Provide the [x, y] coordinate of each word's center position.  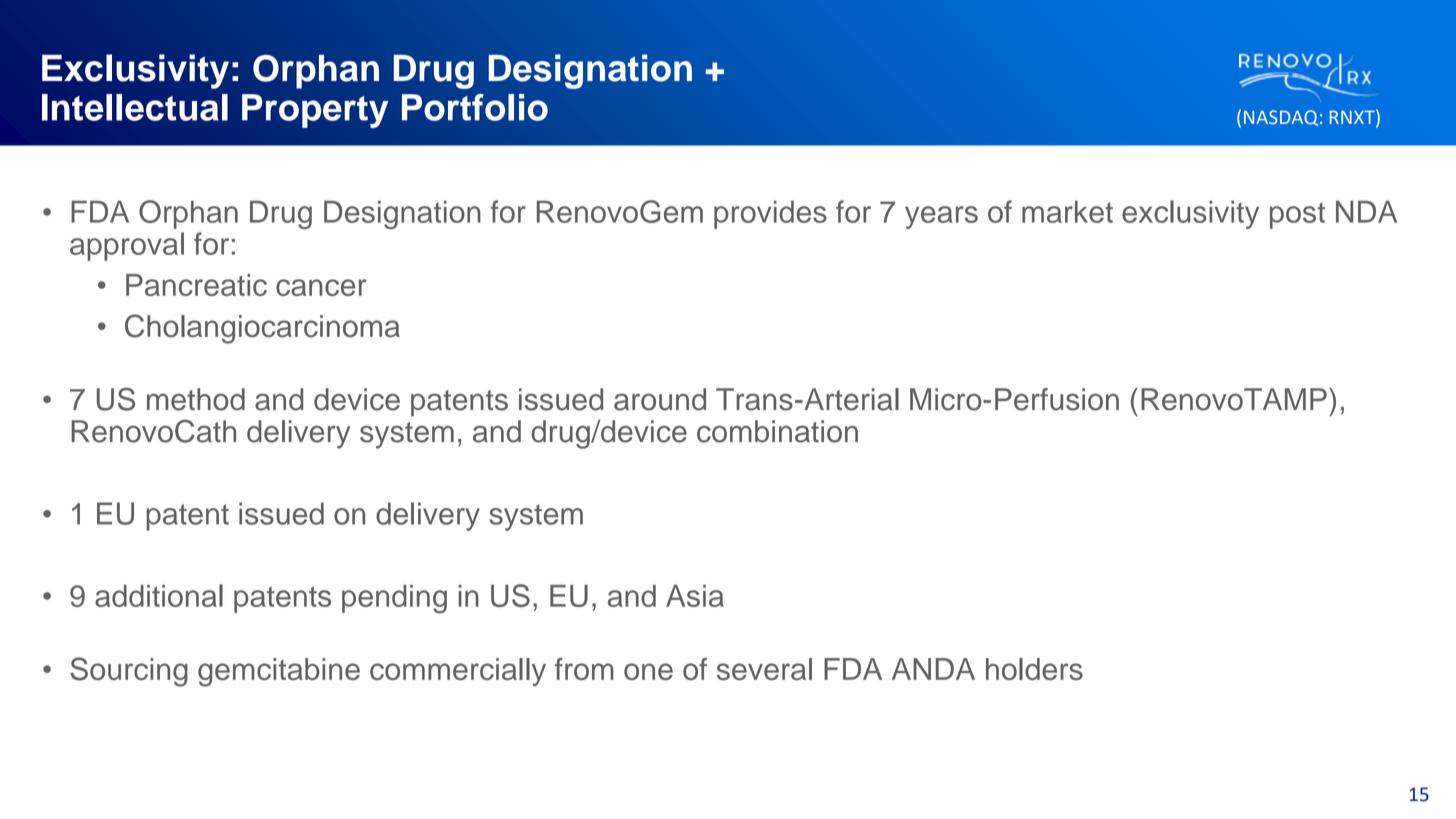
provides [770, 214]
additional [159, 595]
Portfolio [475, 107]
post [1297, 215]
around [660, 399]
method [196, 399]
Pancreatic [196, 285]
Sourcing [129, 672]
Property [315, 111]
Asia [695, 596]
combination [777, 431]
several [764, 669]
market [1067, 211]
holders [1034, 669]
